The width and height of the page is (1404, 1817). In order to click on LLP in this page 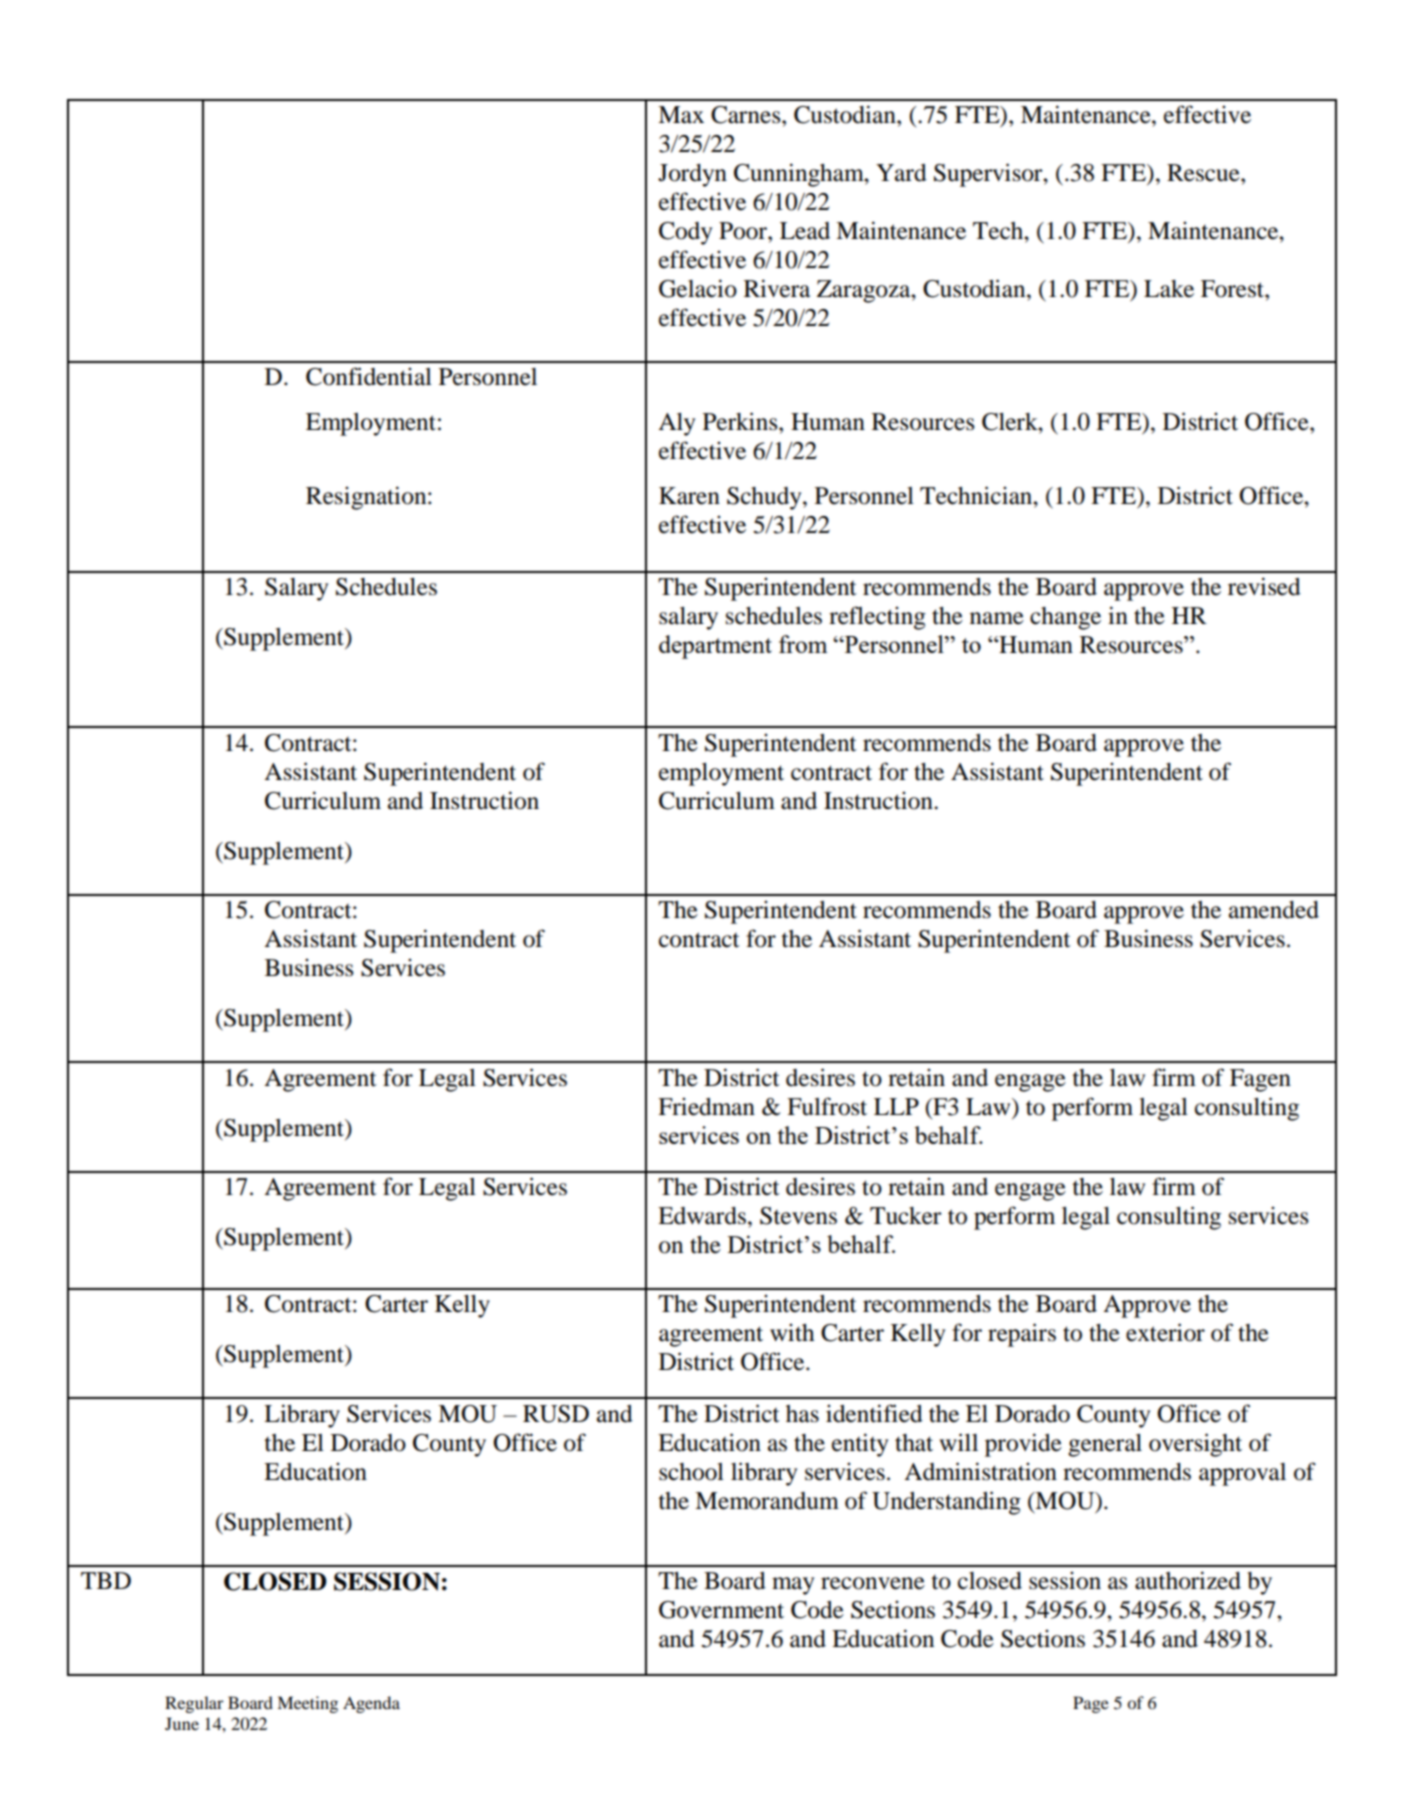, I will do `click(896, 1106)`.
